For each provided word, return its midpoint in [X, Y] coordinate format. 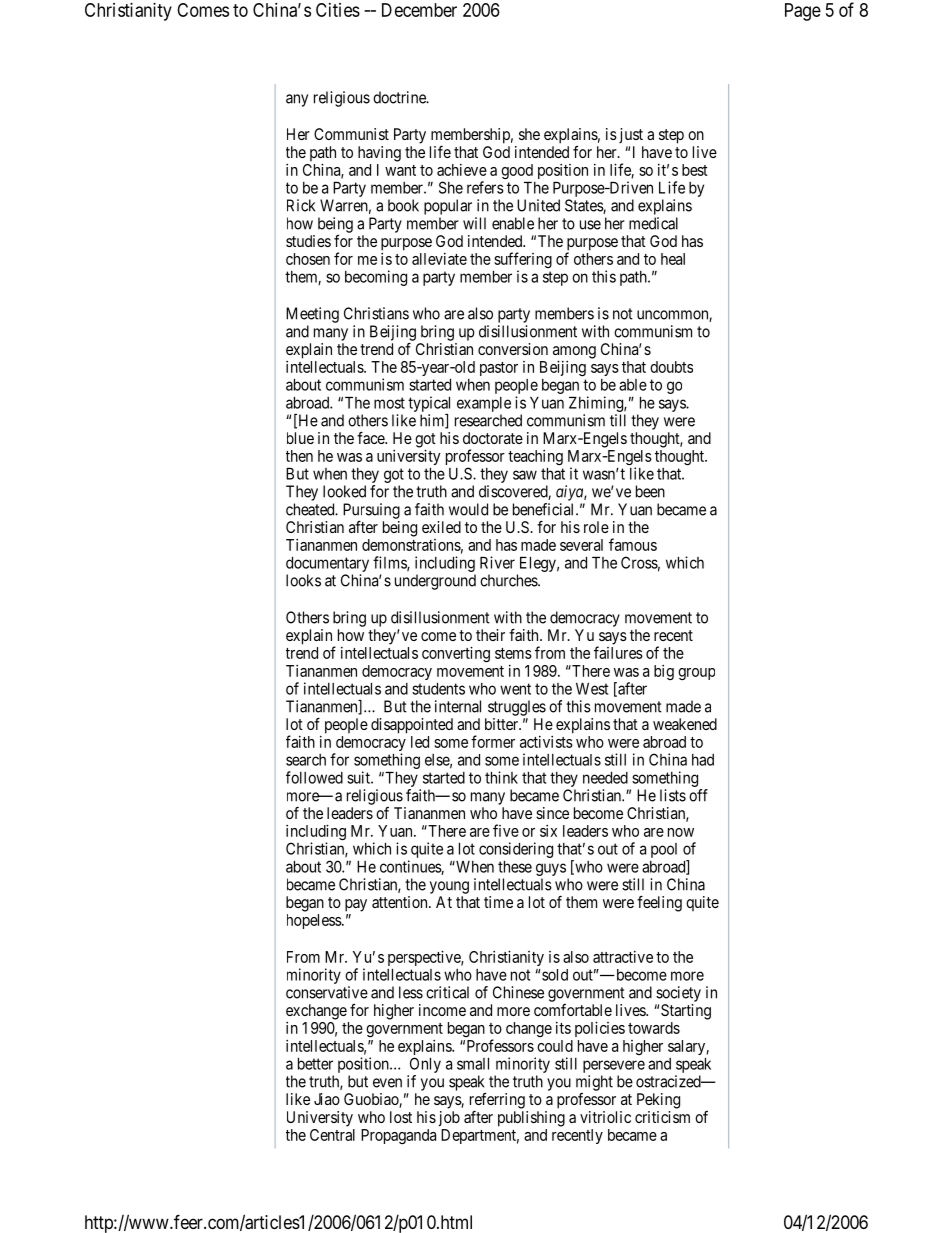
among [574, 353]
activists [546, 742]
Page [803, 12]
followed [314, 777]
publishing [531, 1119]
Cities [338, 10]
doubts [671, 367]
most [389, 403]
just [629, 135]
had [703, 760]
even [387, 1083]
